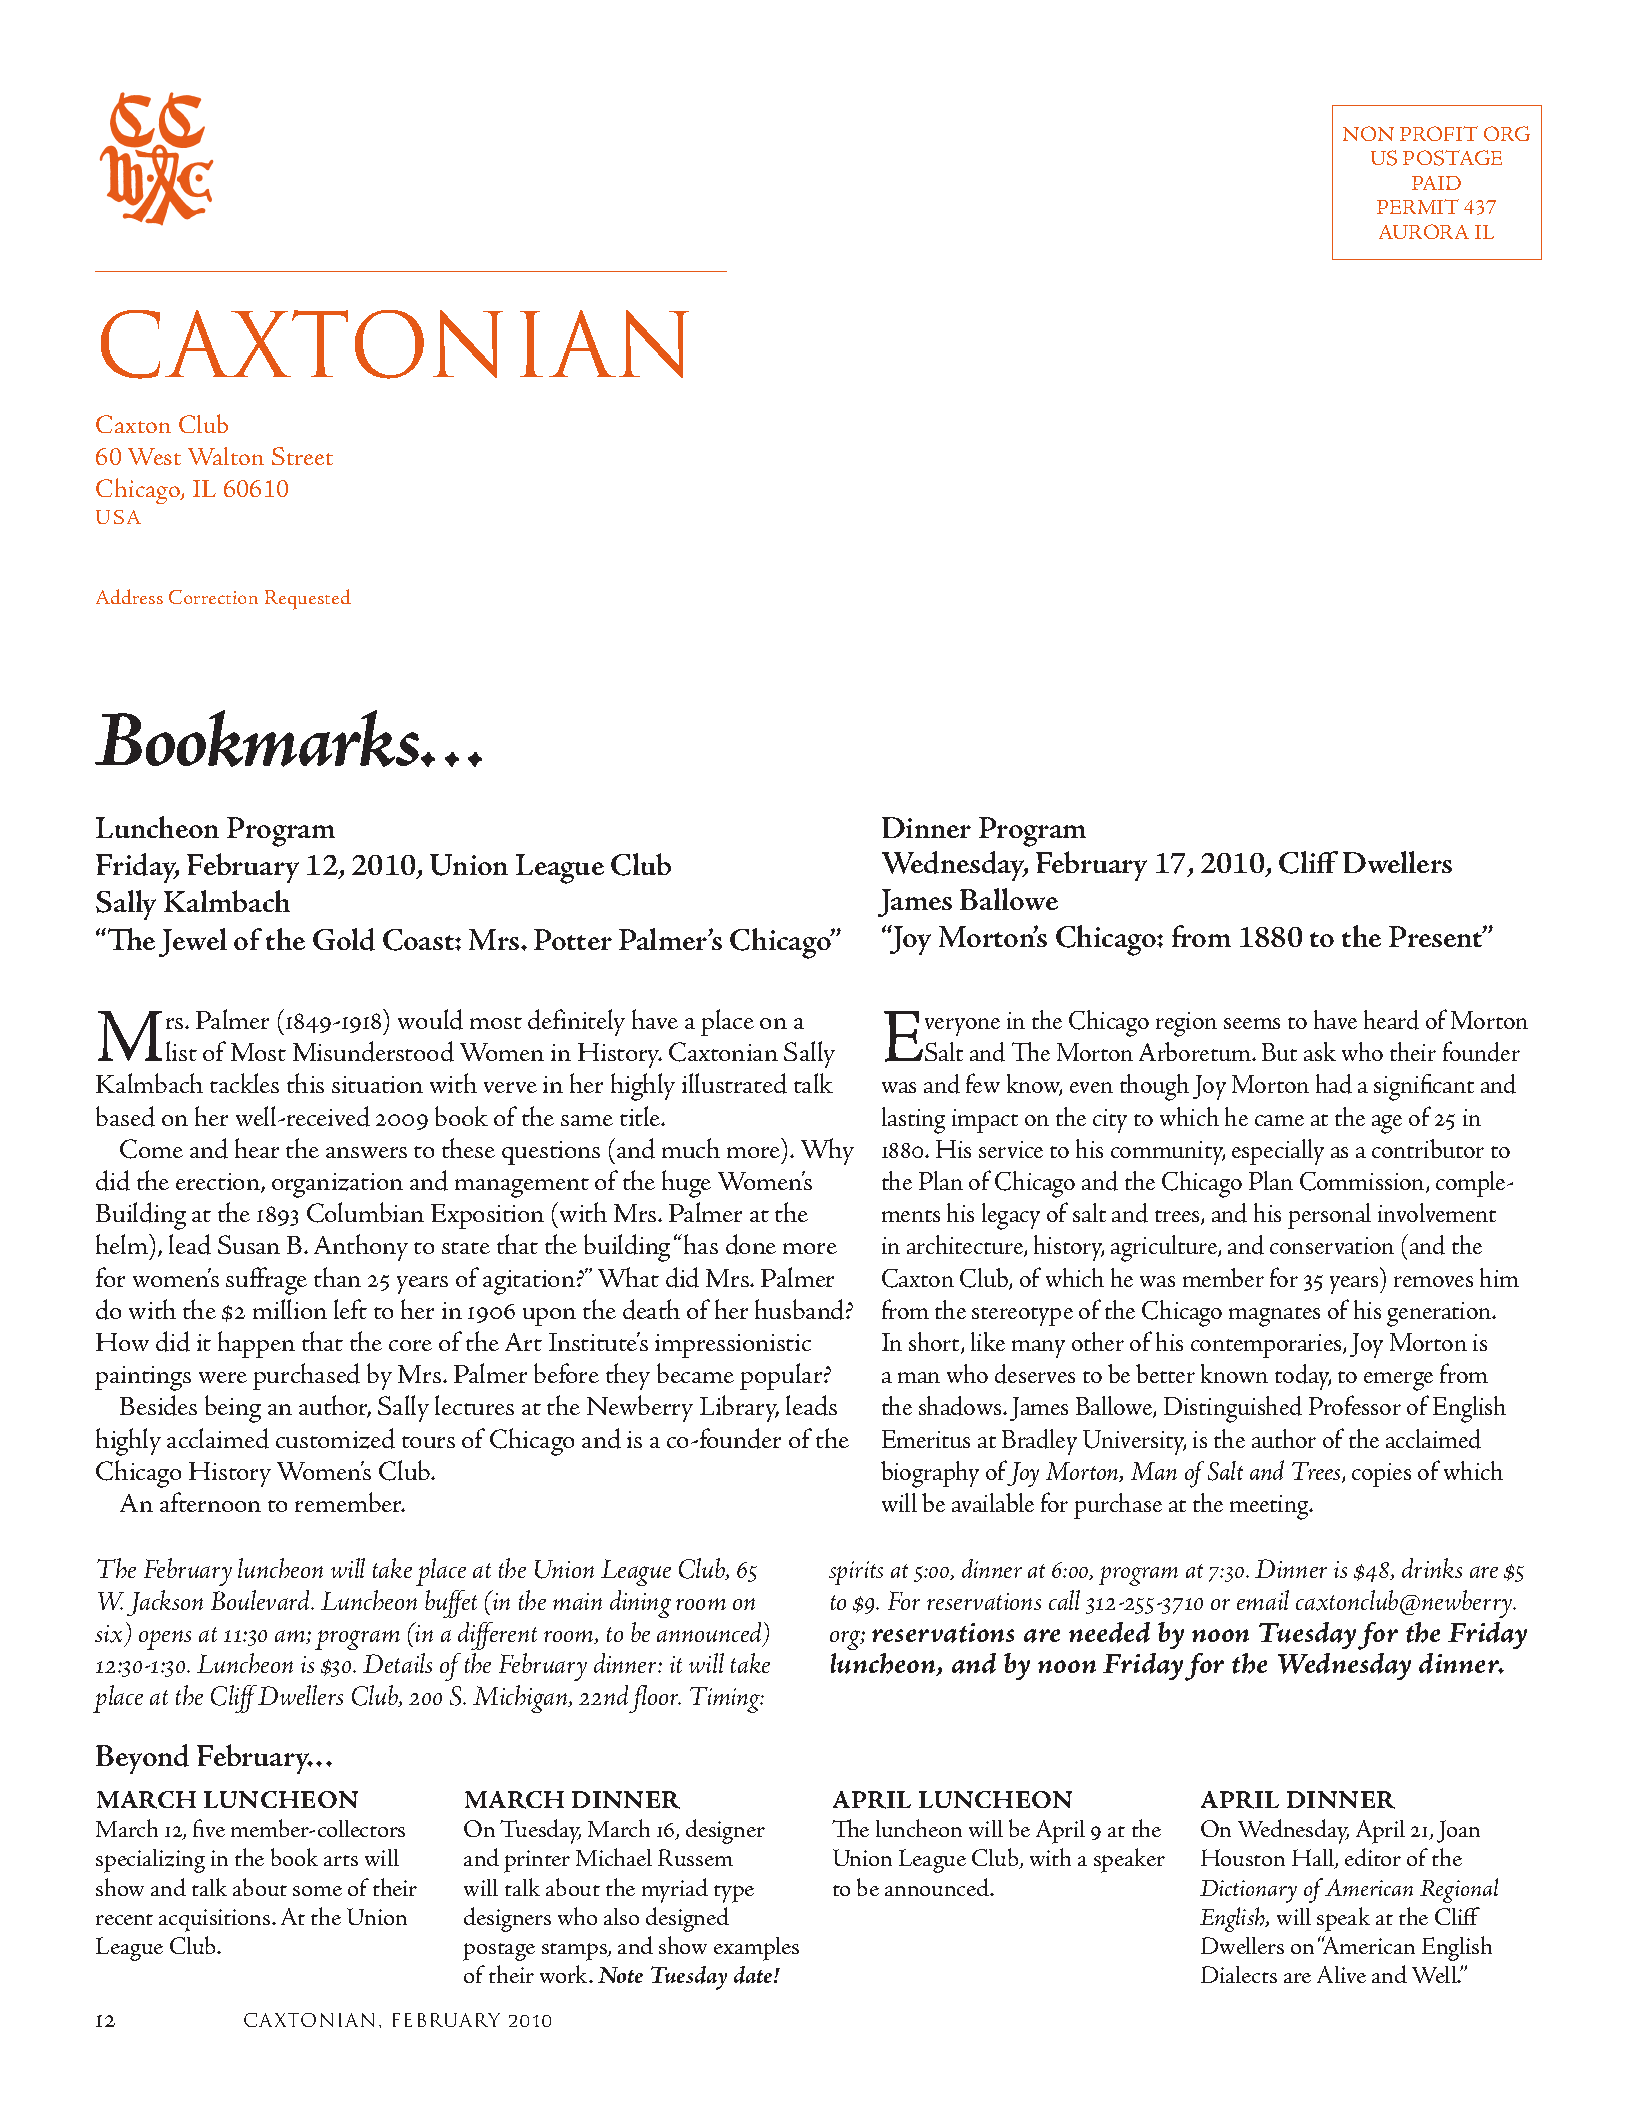 The image size is (1629, 2108). I want to click on illustrated, so click(734, 1083).
